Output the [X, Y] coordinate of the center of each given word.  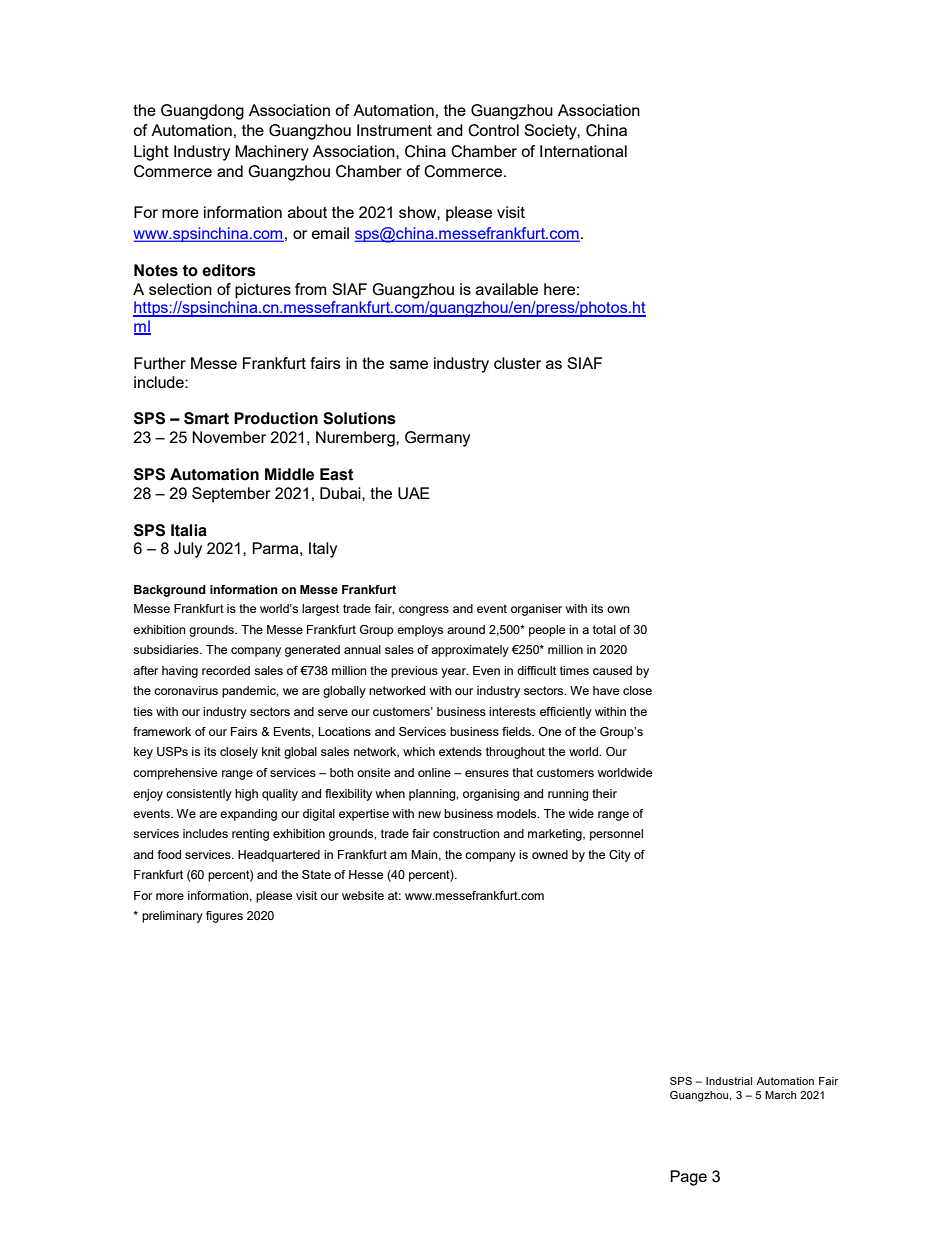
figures [224, 917]
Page [688, 1178]
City [620, 856]
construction [466, 833]
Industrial [729, 1081]
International [583, 151]
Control [493, 130]
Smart [206, 418]
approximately [470, 651]
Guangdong [202, 112]
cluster [517, 363]
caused [612, 670]
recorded [226, 670]
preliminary [172, 917]
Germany [437, 439]
